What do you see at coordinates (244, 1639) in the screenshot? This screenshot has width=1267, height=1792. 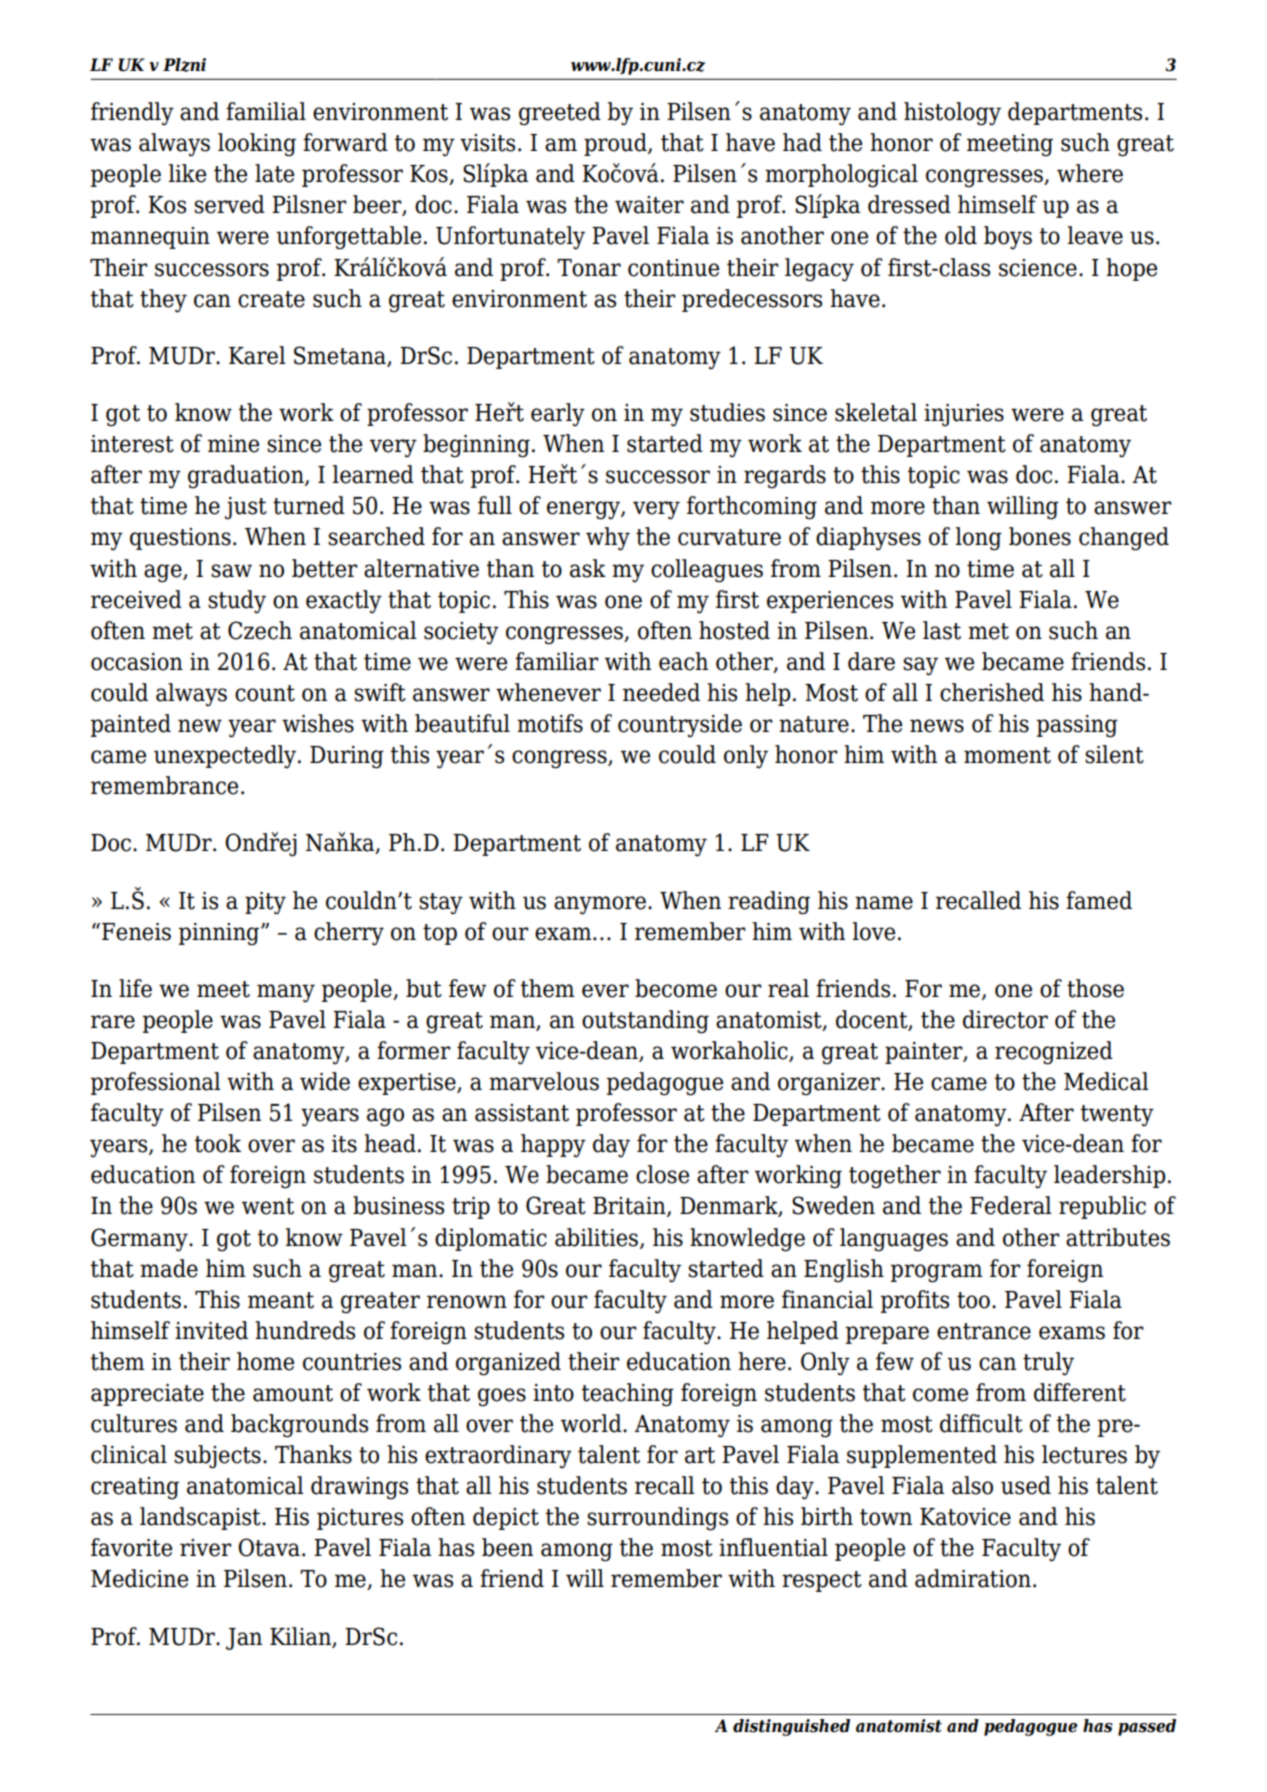 I see `Jan` at bounding box center [244, 1639].
